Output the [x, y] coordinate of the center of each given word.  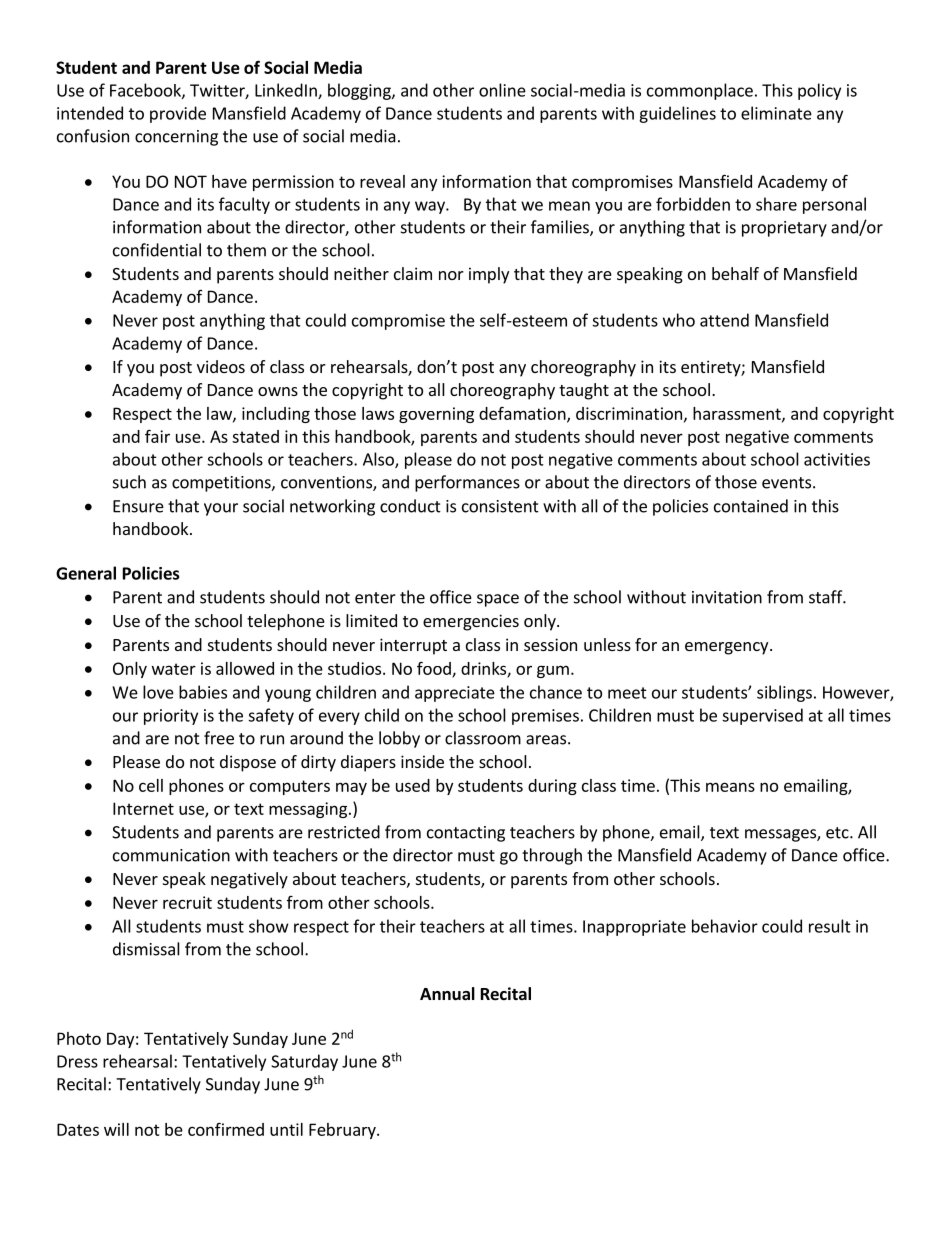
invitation [727, 597]
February [343, 1131]
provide [178, 114]
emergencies [471, 622]
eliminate [776, 113]
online [502, 90]
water [174, 669]
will [116, 1129]
